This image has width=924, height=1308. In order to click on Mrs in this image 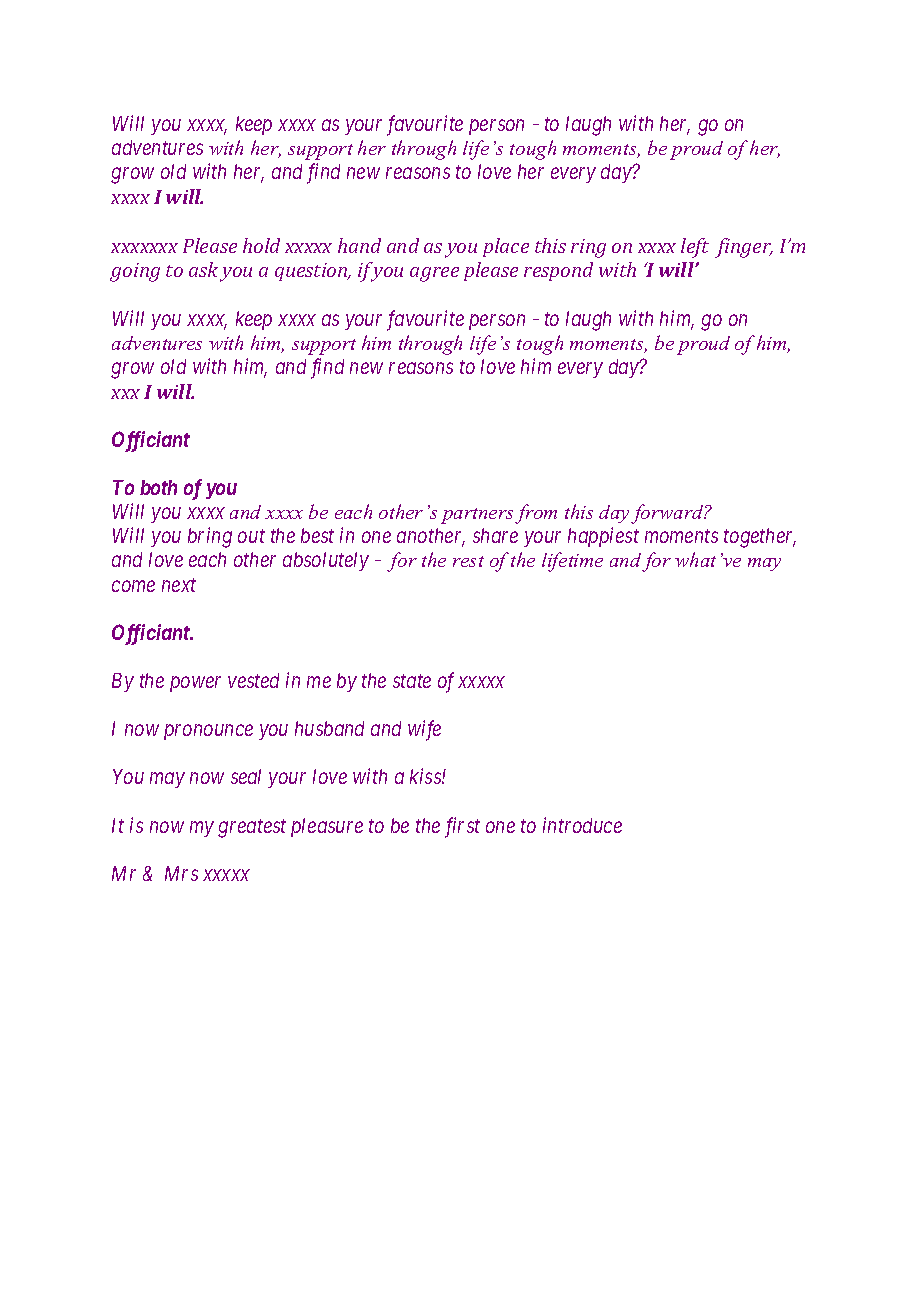, I will do `click(181, 873)`.
